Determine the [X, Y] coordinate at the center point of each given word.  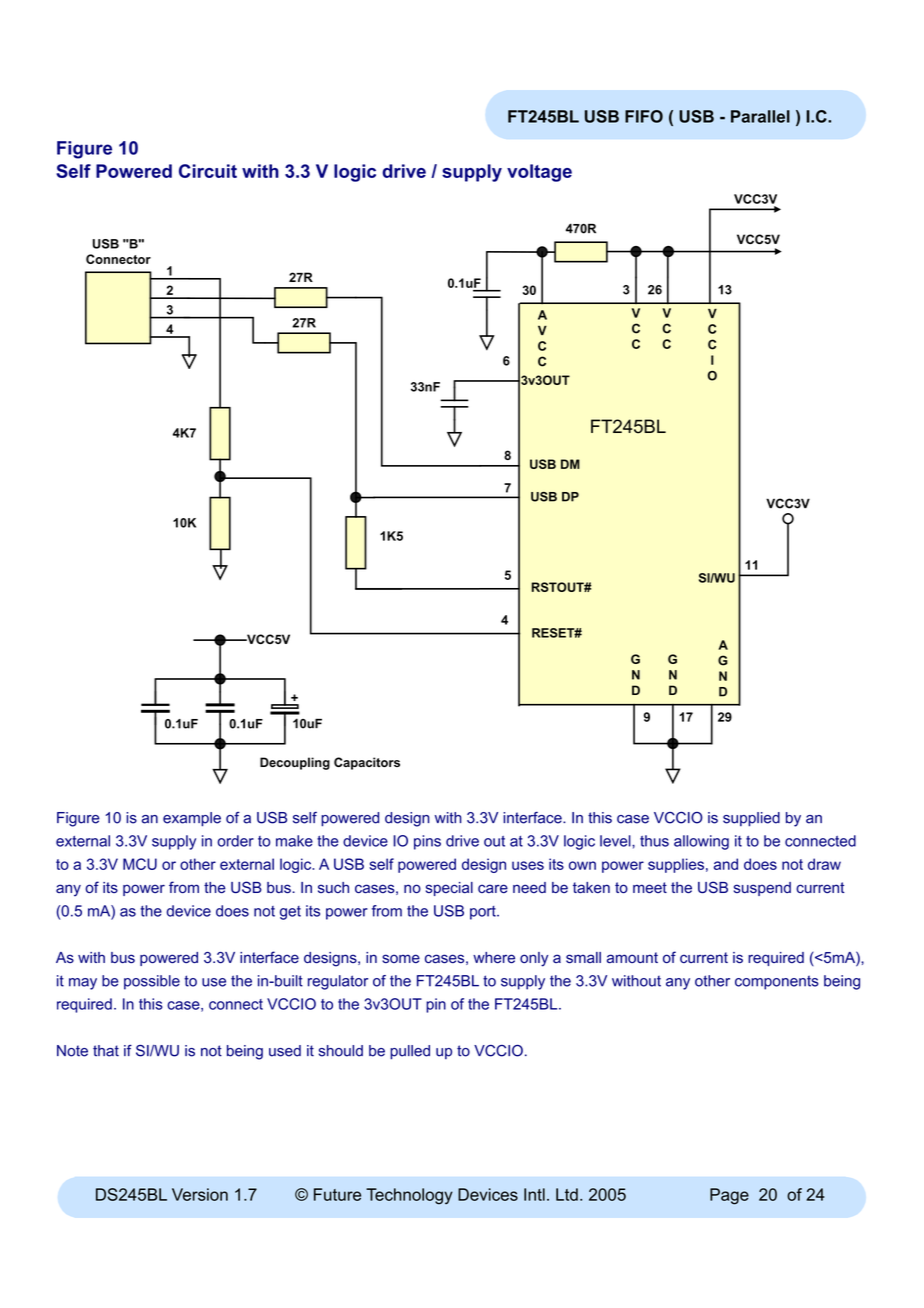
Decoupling [295, 763]
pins [427, 842]
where [494, 958]
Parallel [760, 116]
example [192, 819]
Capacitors [367, 763]
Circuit [208, 171]
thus [654, 841]
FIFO [644, 116]
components [777, 982]
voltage [539, 173]
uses [528, 865]
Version [200, 1194]
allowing [701, 842]
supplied [751, 819]
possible [152, 982]
